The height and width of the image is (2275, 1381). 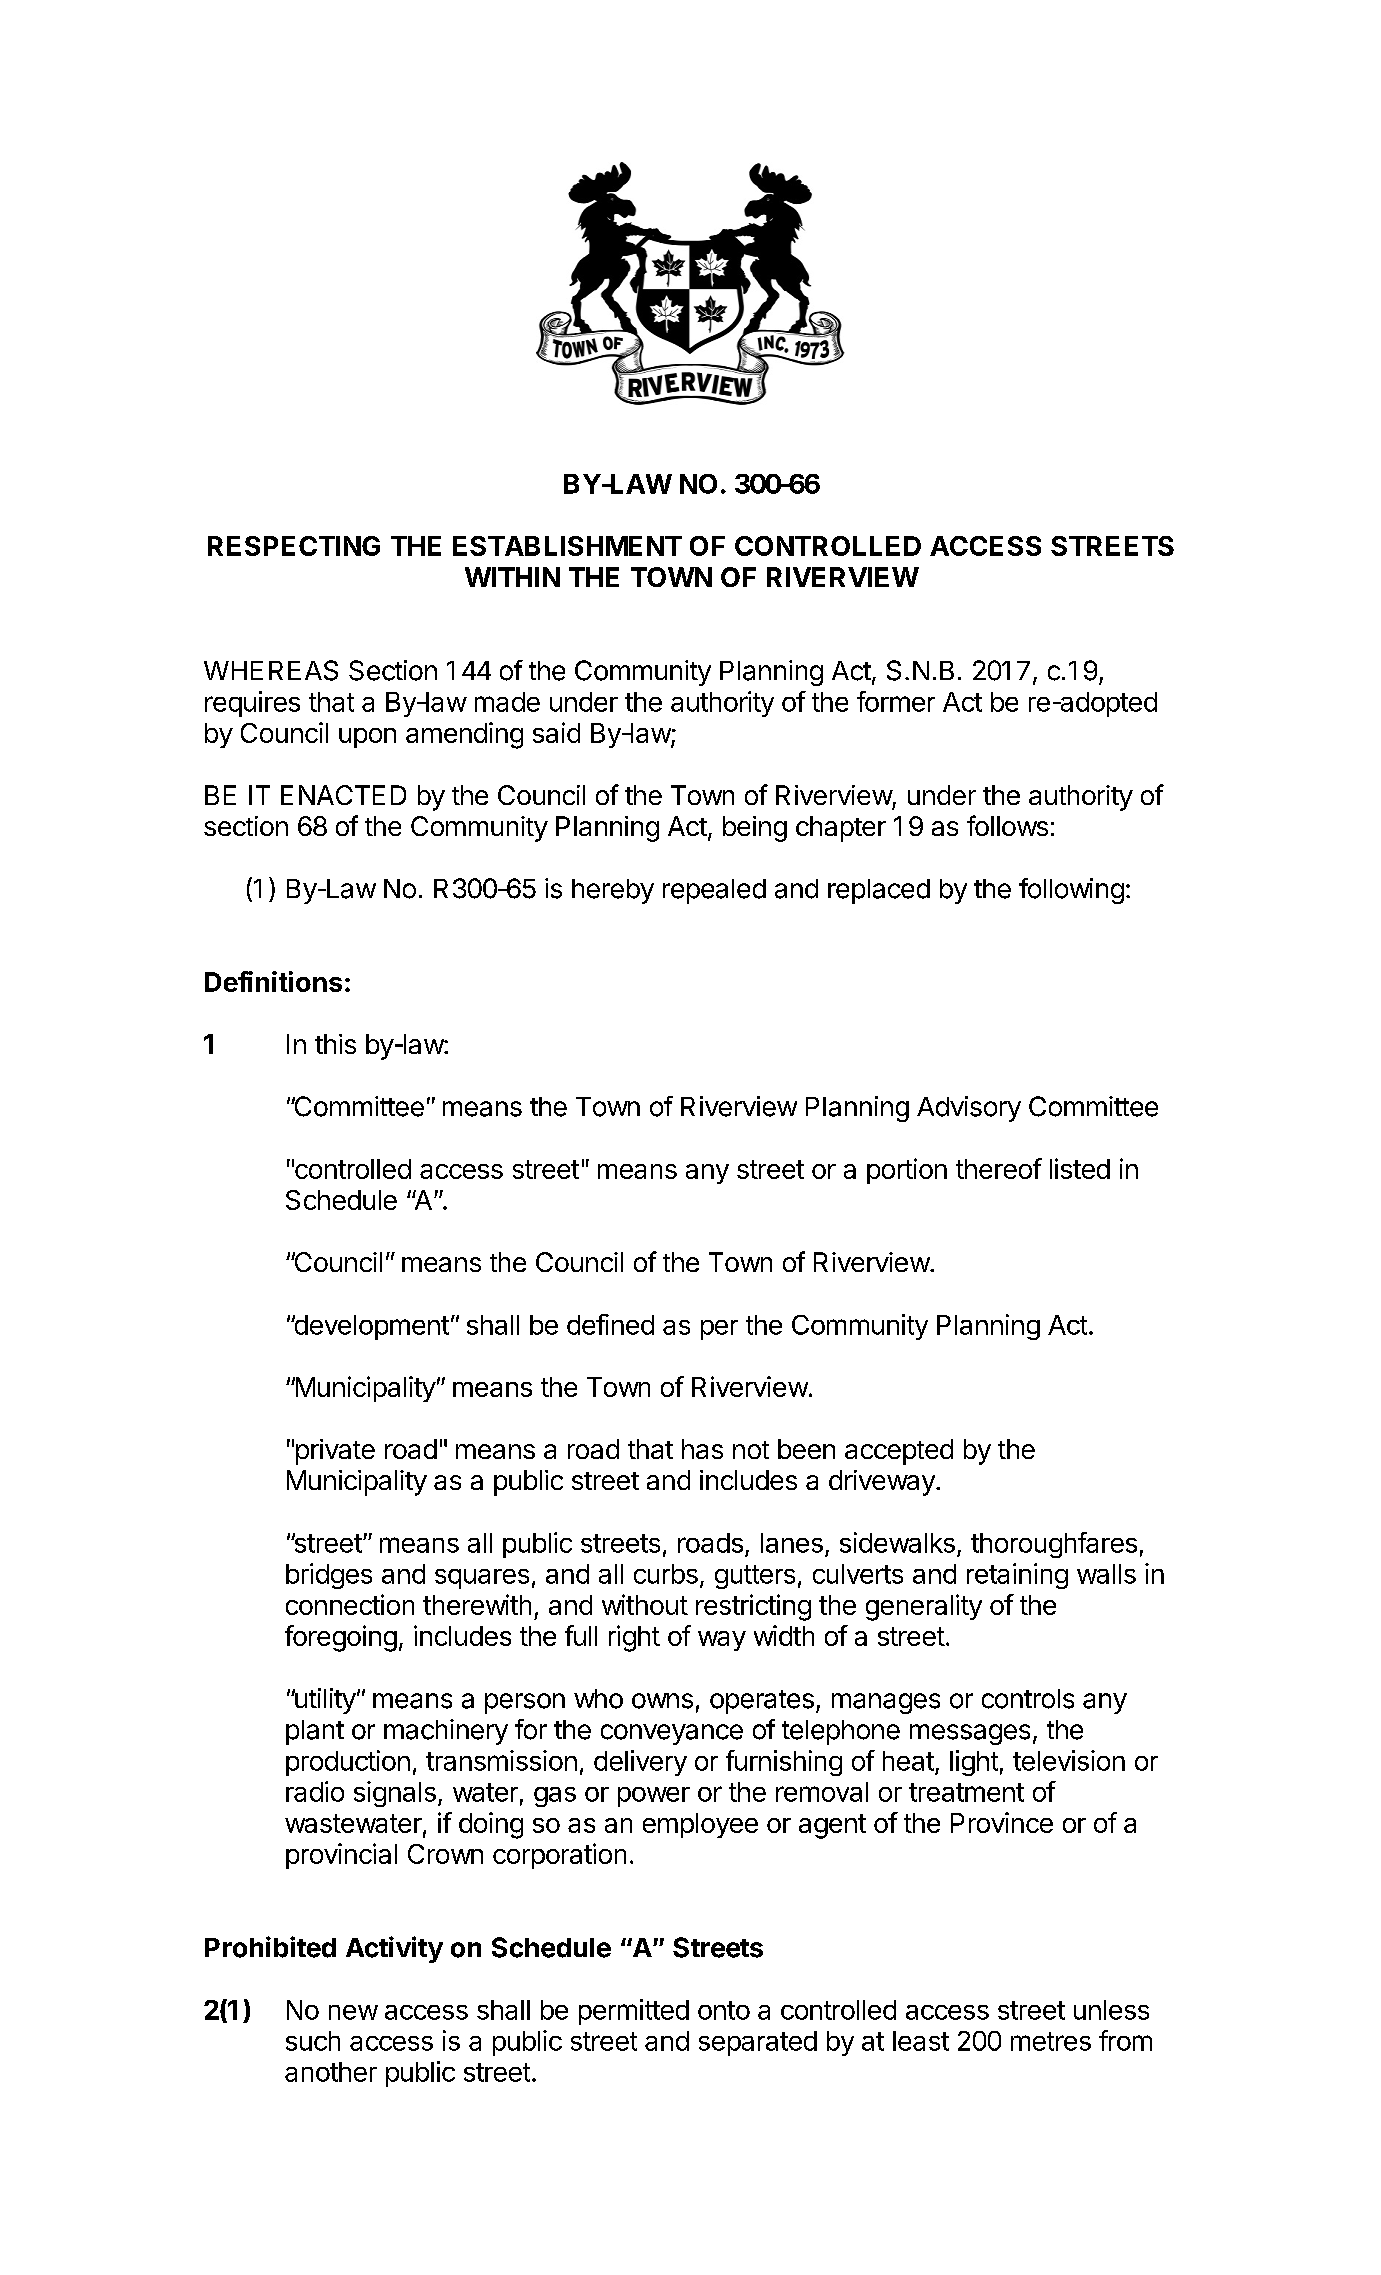 I want to click on defined, so click(x=610, y=1324).
